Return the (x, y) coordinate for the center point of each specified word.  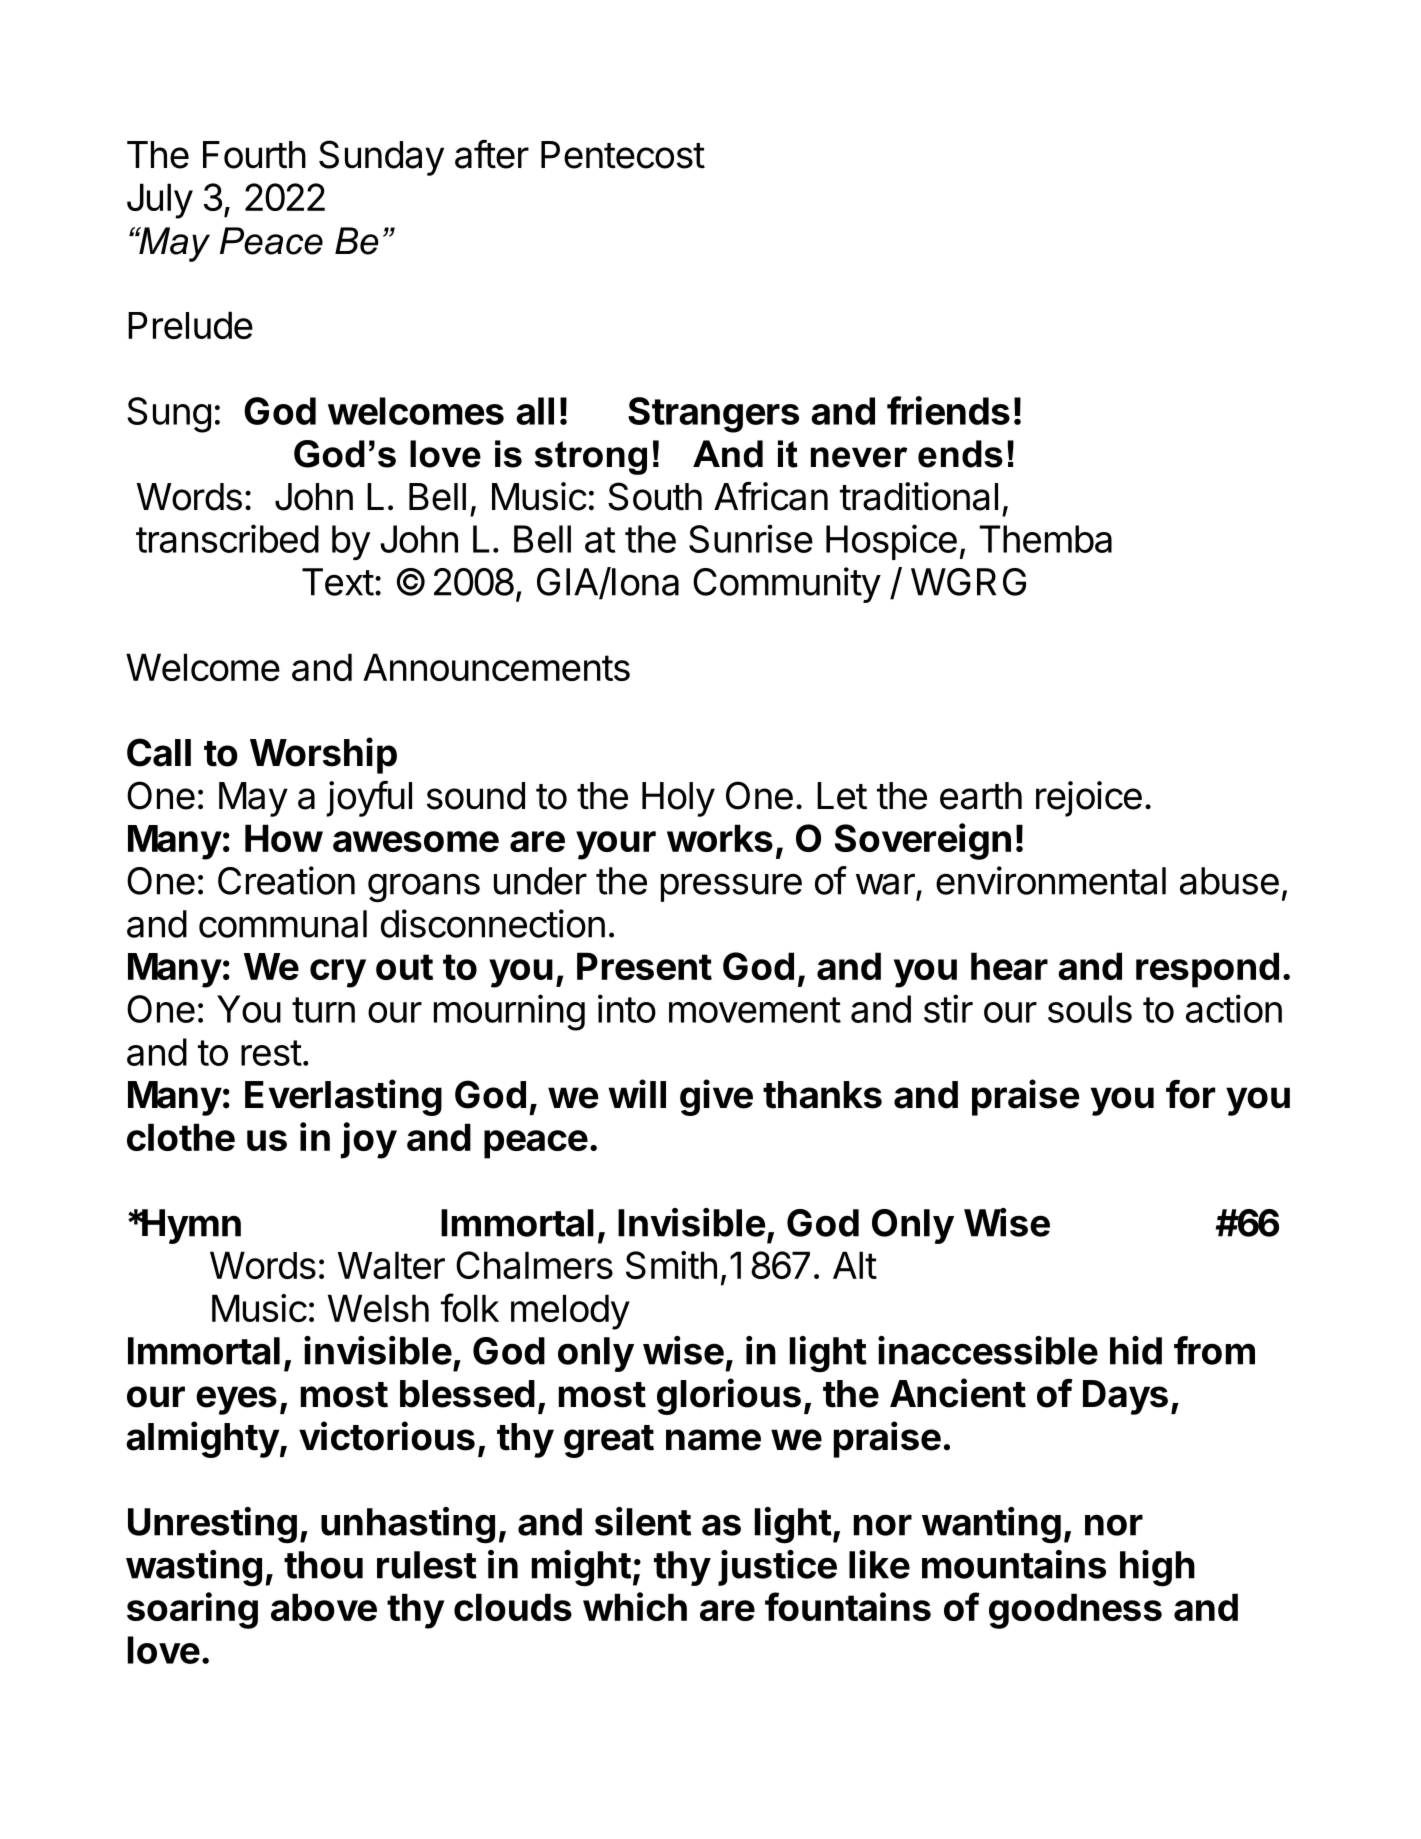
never (859, 457)
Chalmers (534, 1265)
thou (323, 1565)
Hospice (891, 542)
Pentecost (623, 155)
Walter (391, 1265)
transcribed (227, 538)
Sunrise (751, 538)
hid (1136, 1350)
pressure (731, 887)
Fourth (254, 155)
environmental (1051, 880)
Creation (286, 880)
